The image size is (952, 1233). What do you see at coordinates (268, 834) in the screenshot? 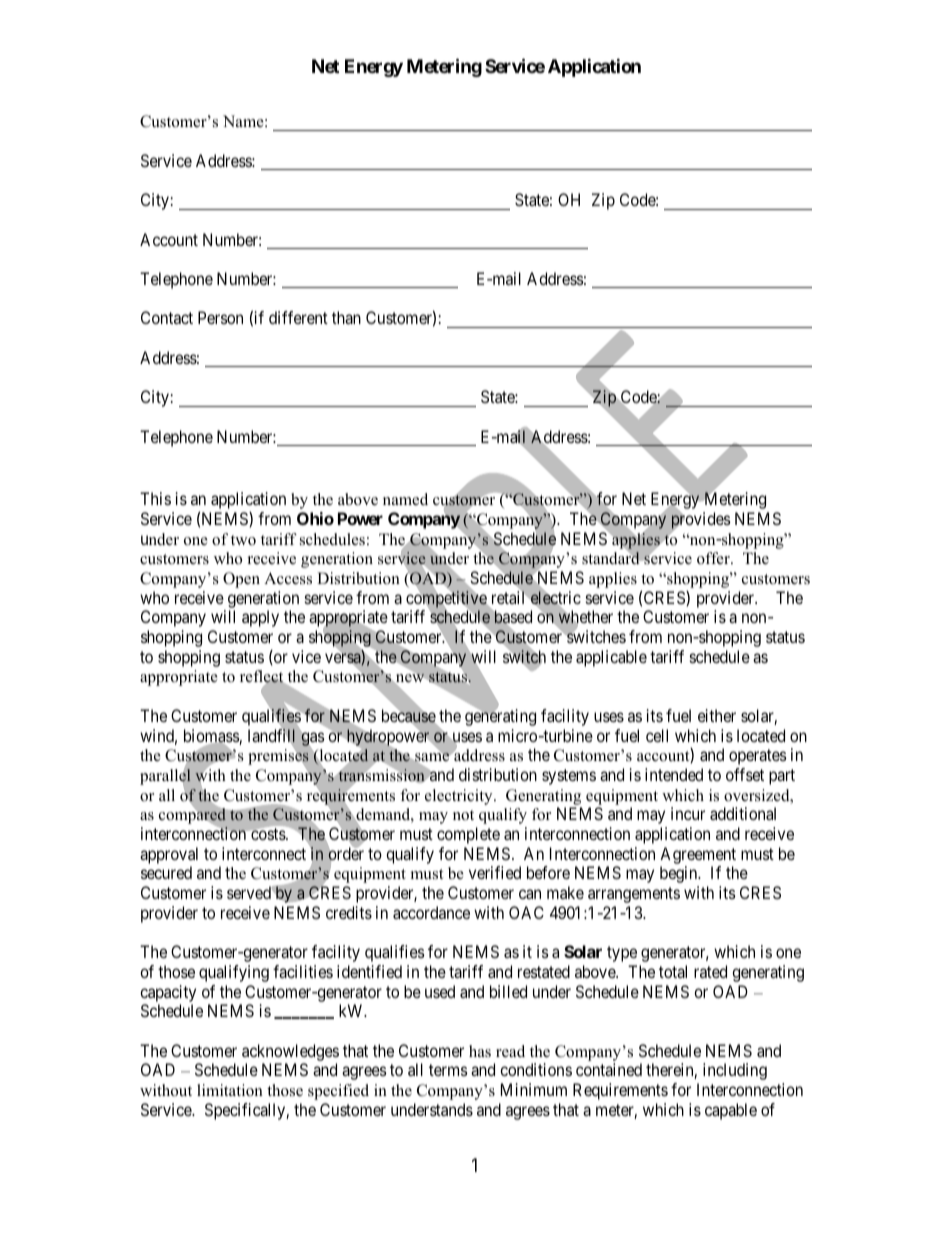
I see `costs` at bounding box center [268, 834].
